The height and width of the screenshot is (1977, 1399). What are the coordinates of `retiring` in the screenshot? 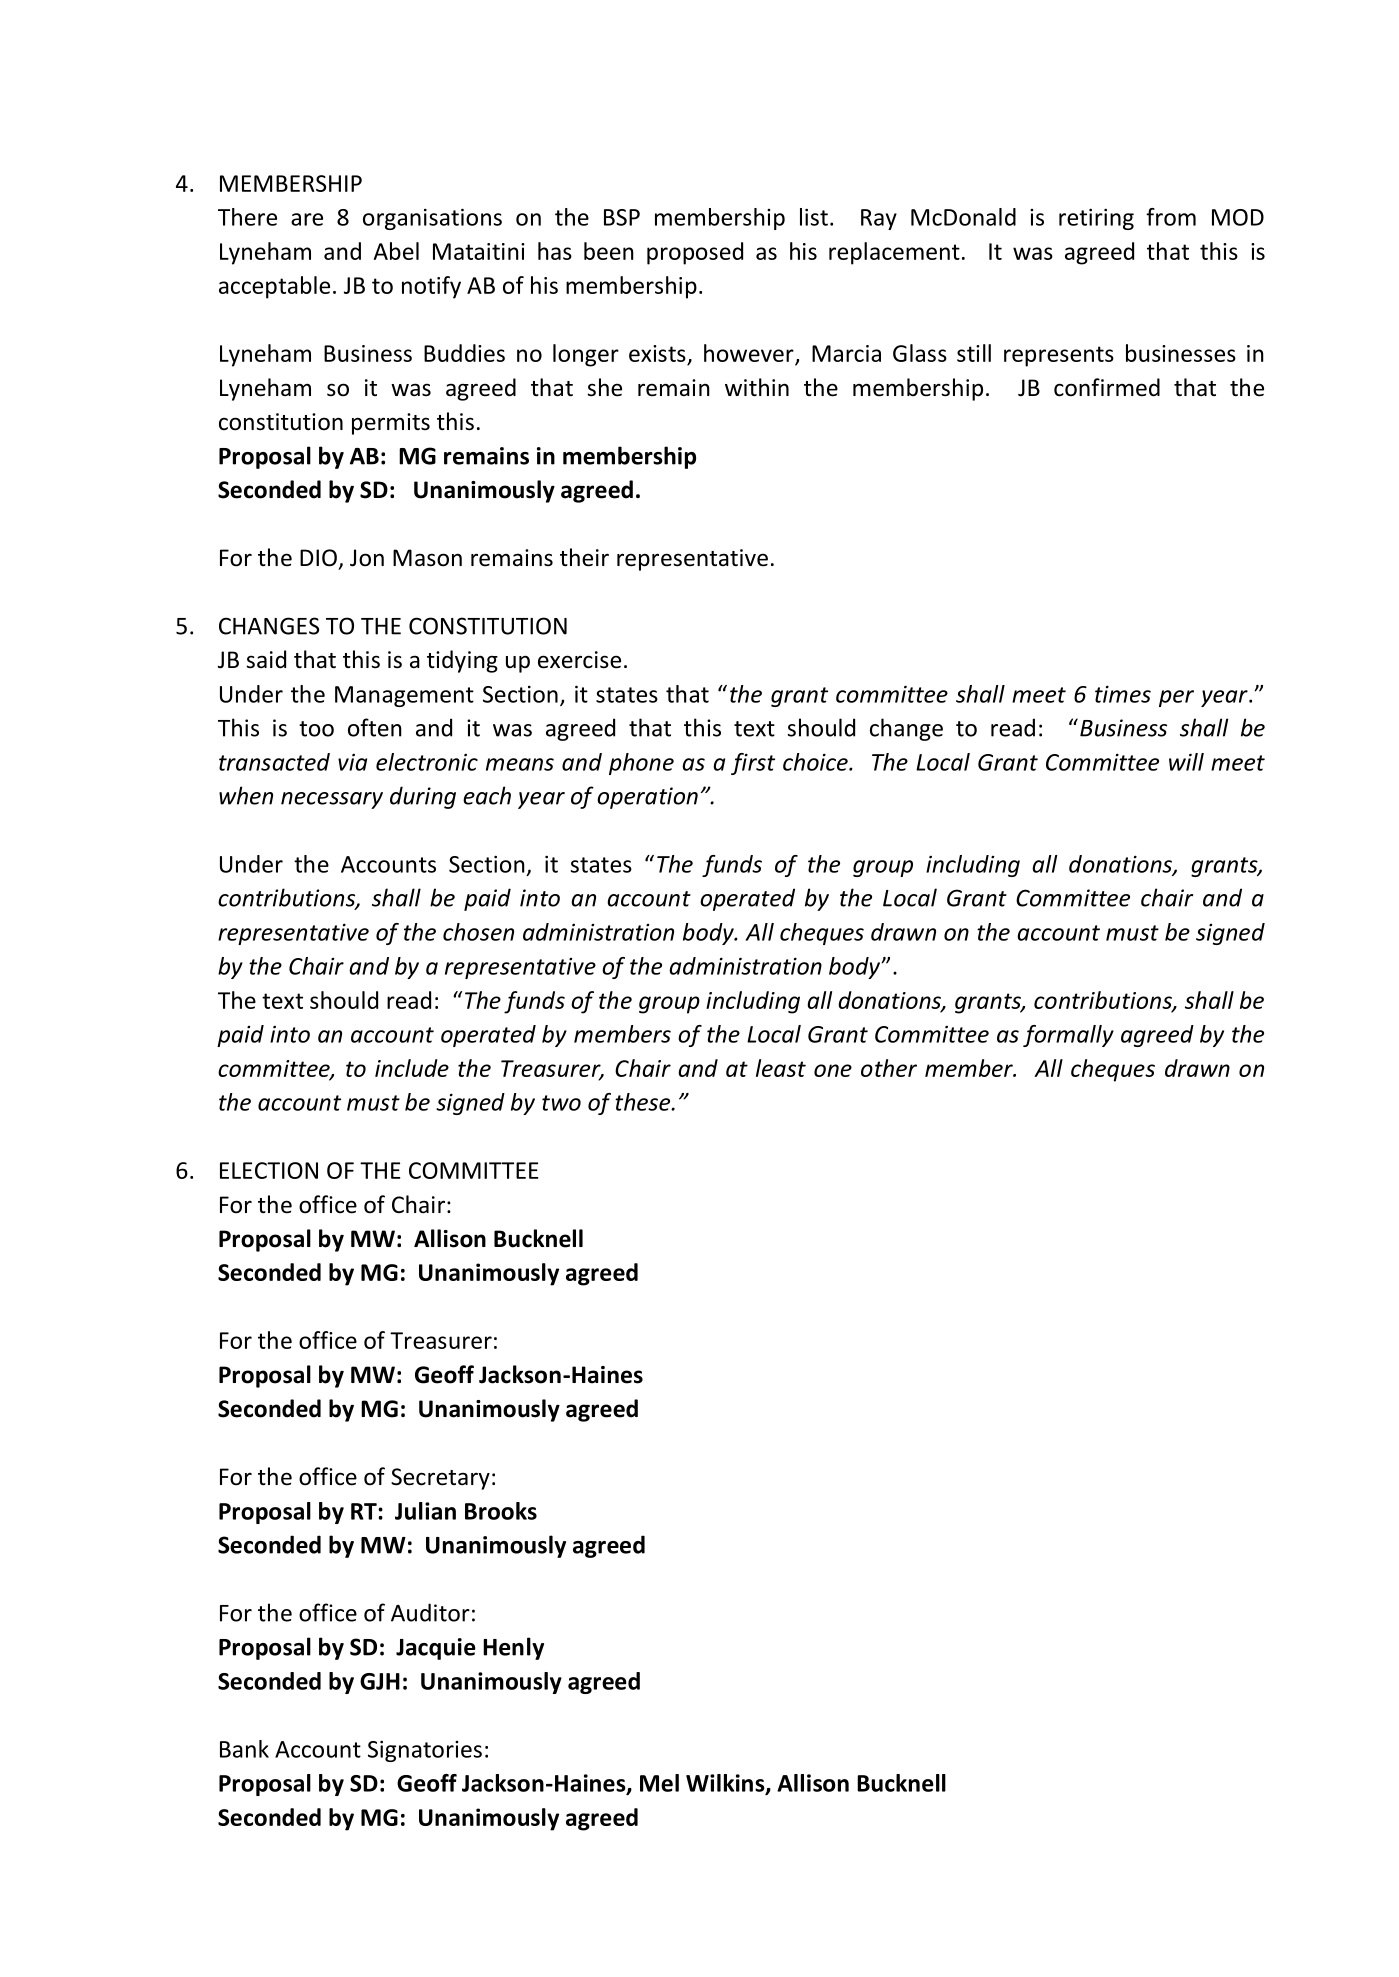 It's located at (1096, 219).
